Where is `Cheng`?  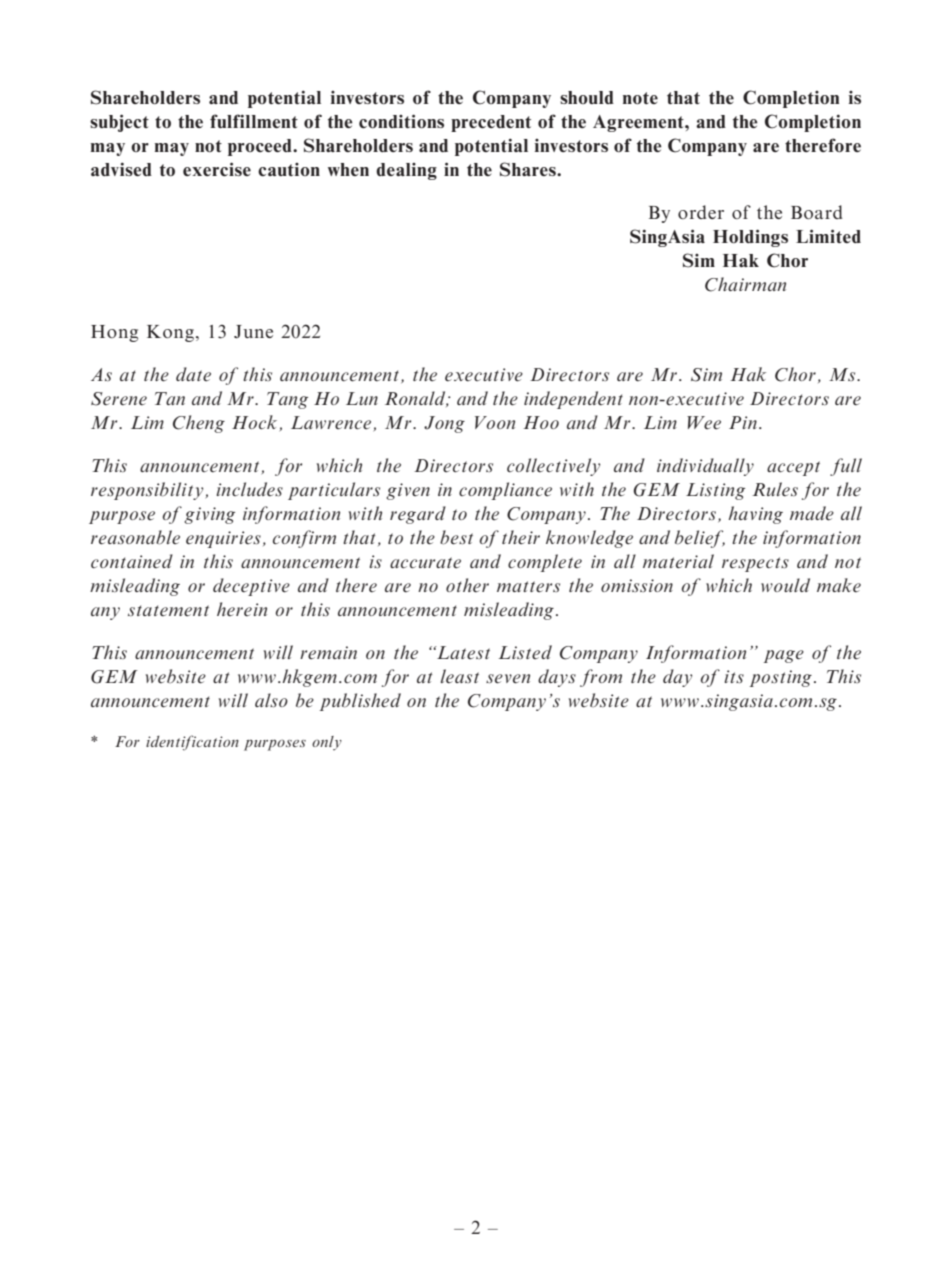 Cheng is located at coordinates (199, 424).
